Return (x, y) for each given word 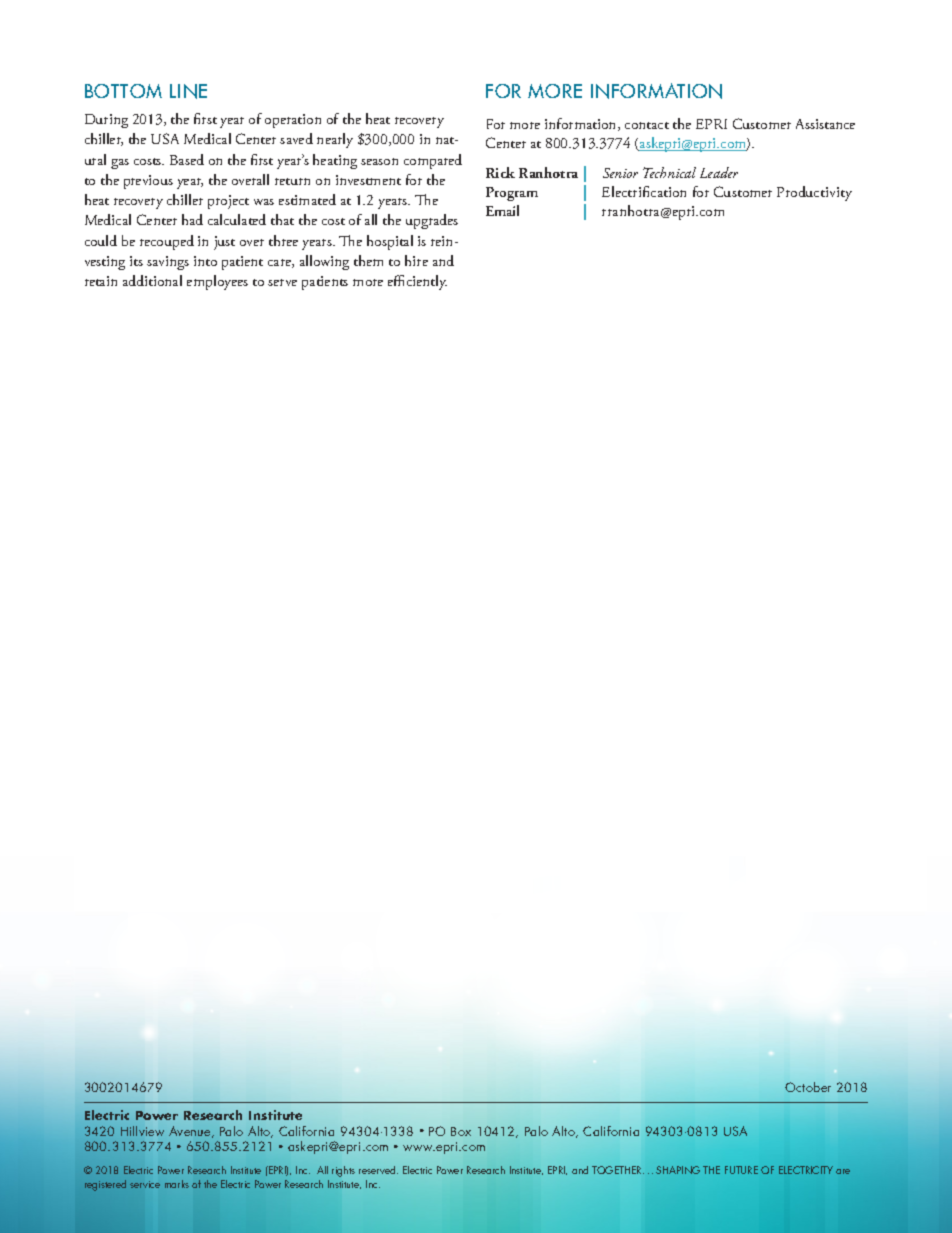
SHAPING (678, 1170)
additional (152, 280)
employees (217, 282)
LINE (188, 91)
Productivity (814, 193)
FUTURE (741, 1170)
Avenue (191, 1132)
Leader (719, 172)
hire (416, 260)
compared (433, 161)
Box (461, 1131)
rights (343, 1171)
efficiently (417, 282)
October (808, 1087)
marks (177, 1184)
